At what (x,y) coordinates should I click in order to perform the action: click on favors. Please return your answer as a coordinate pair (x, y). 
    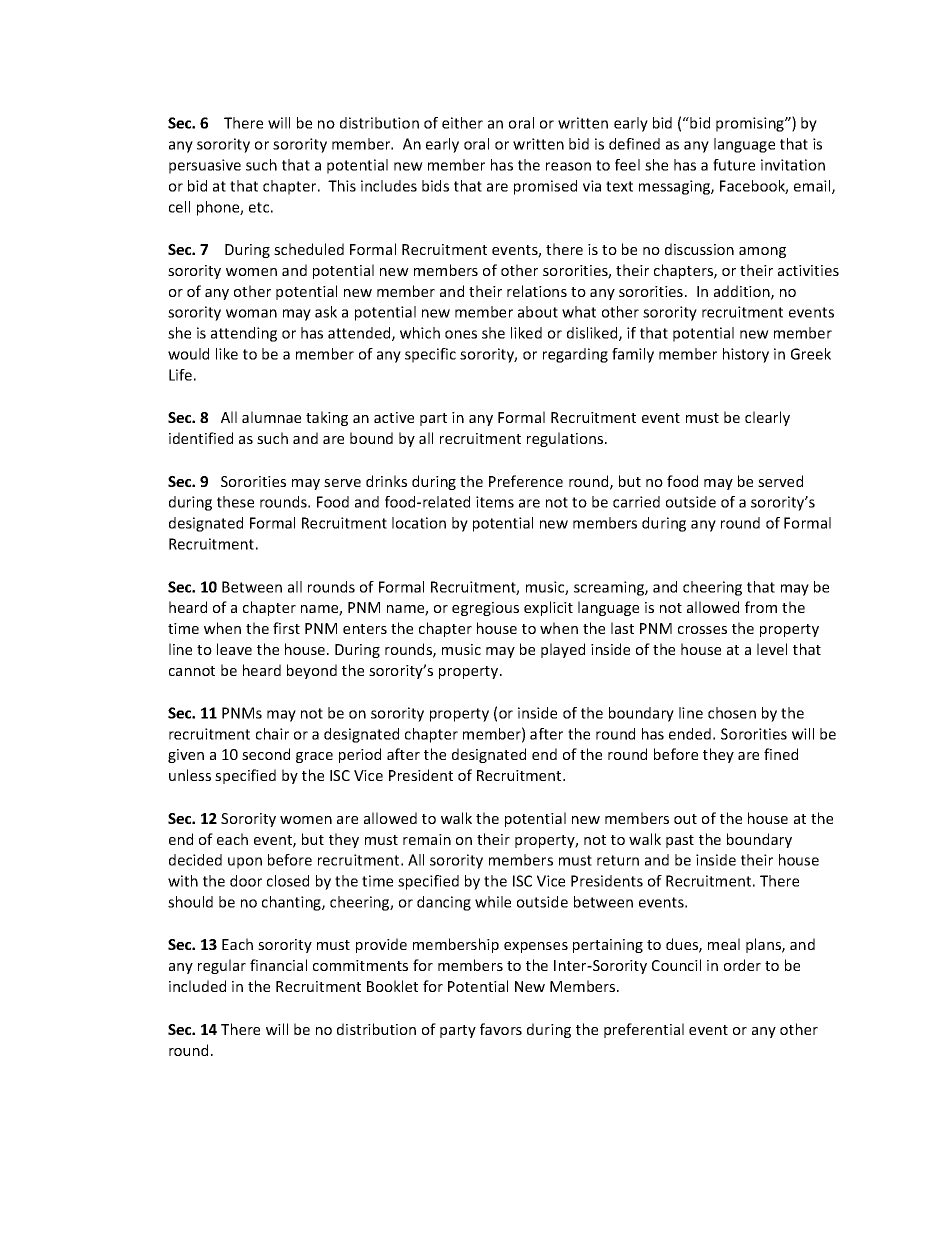
    Looking at the image, I should click on (501, 1029).
